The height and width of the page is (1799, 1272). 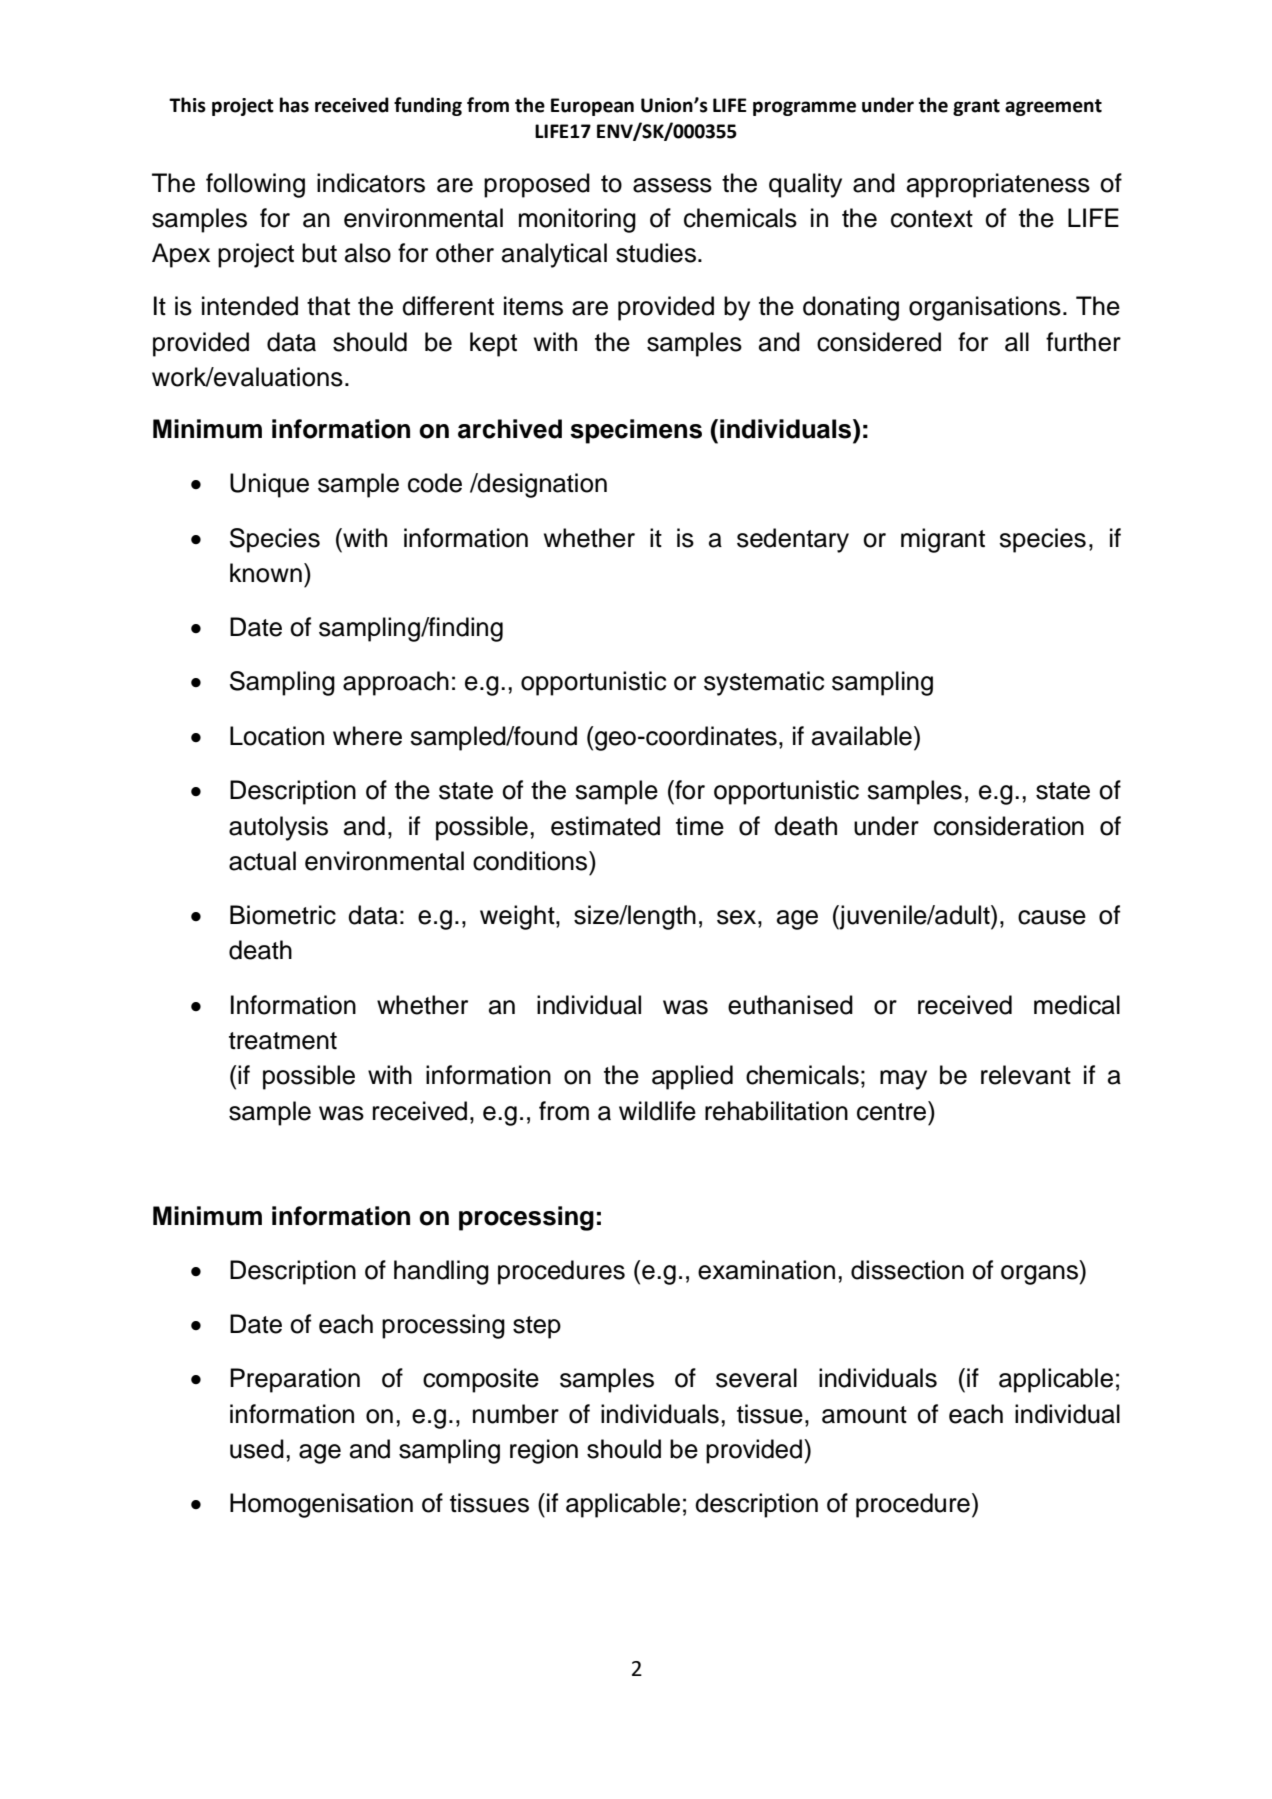 I want to click on European, so click(x=592, y=107).
